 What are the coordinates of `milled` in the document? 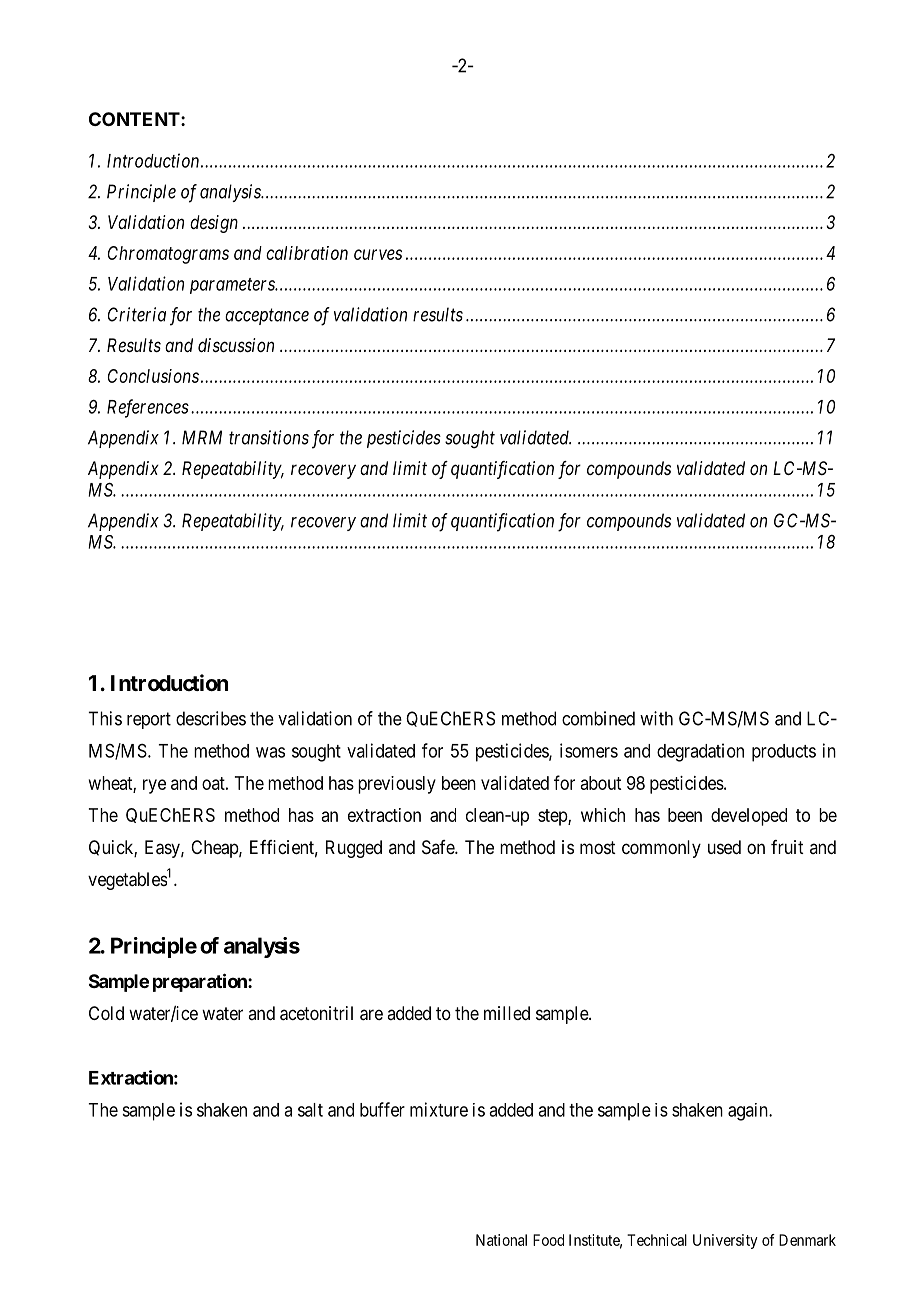 It's located at (507, 1013).
